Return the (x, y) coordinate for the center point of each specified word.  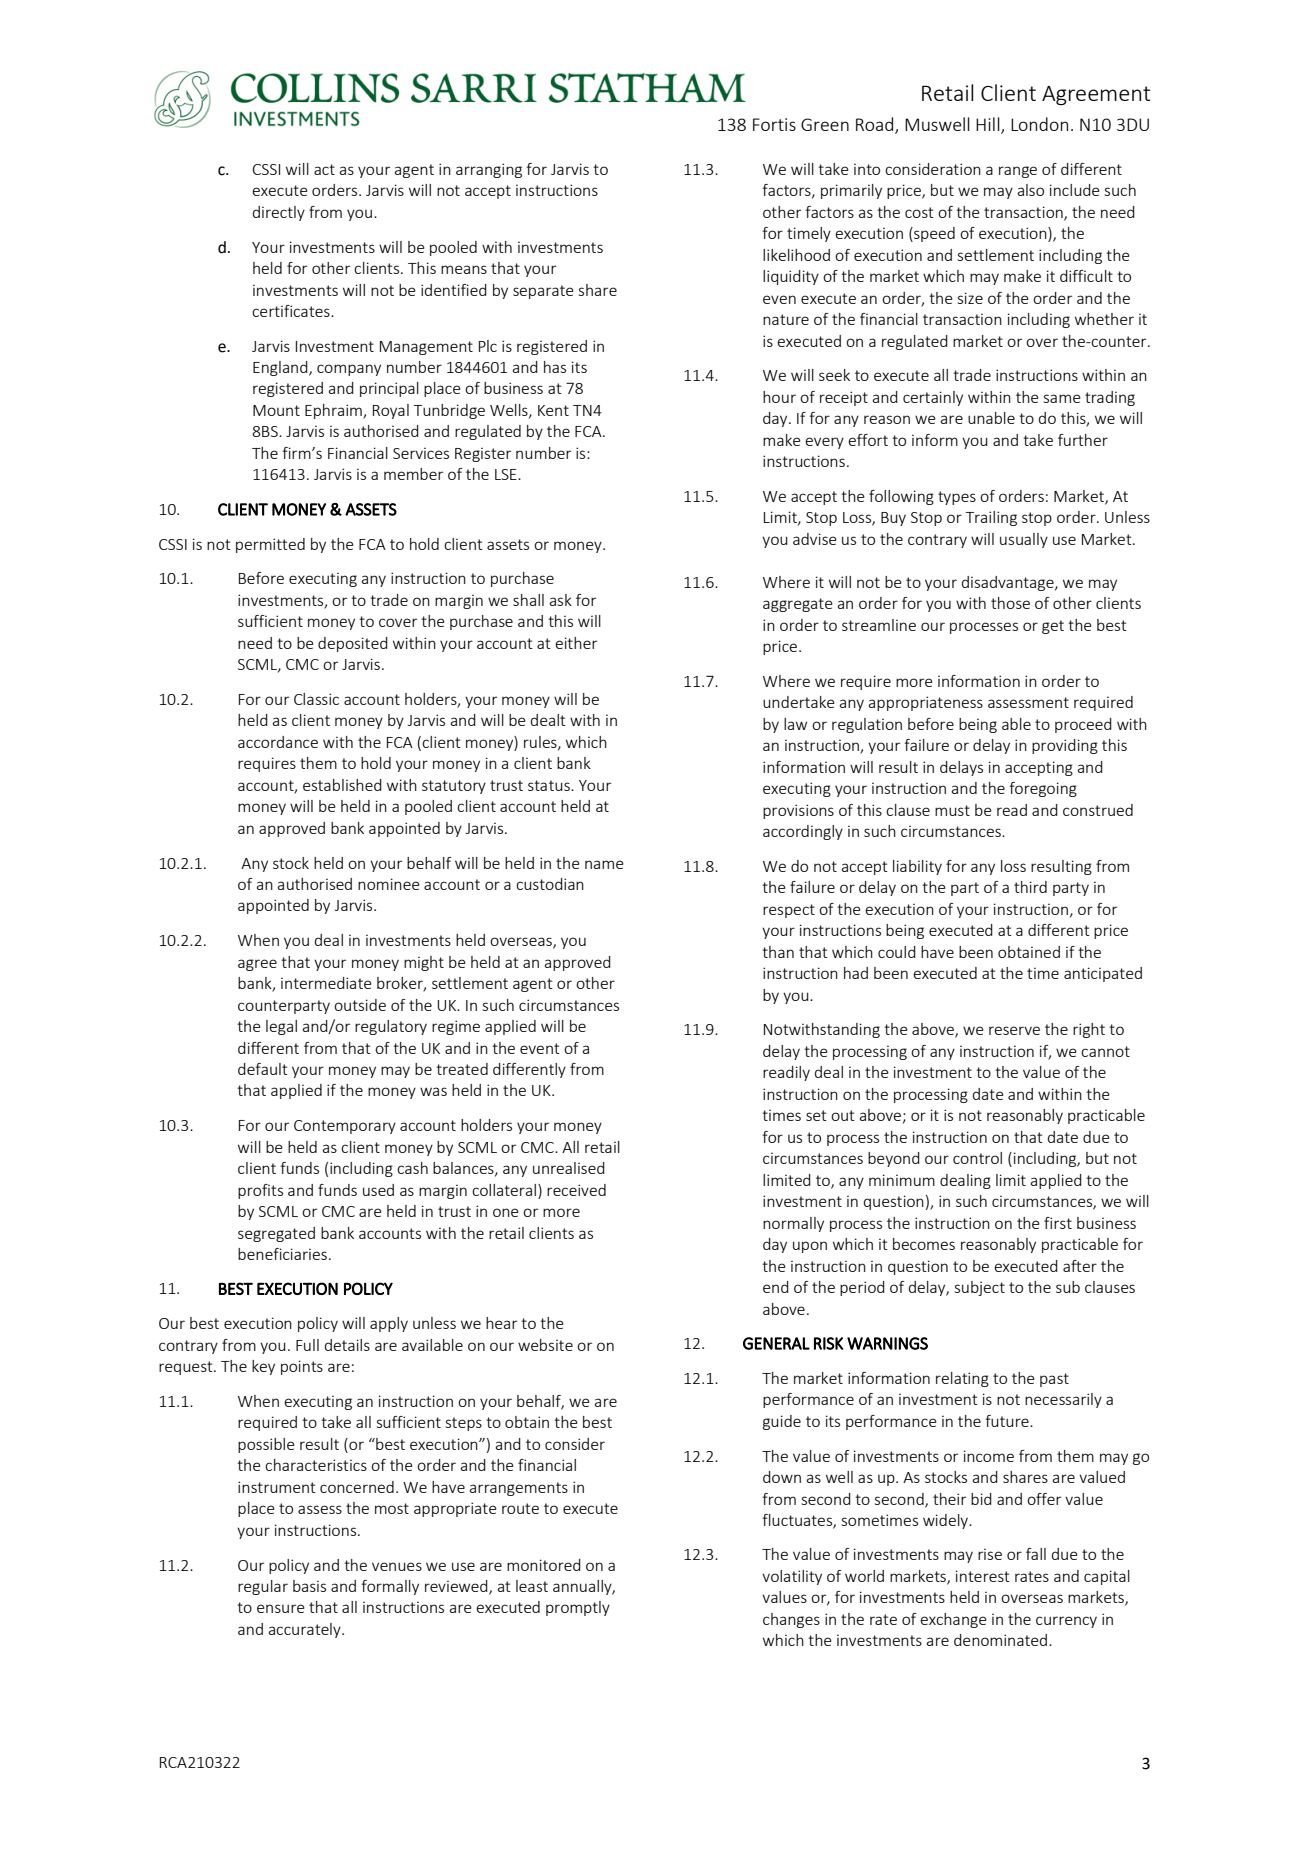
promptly (578, 1608)
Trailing (991, 518)
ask (561, 600)
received (576, 1190)
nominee (389, 884)
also (1031, 190)
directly (279, 213)
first (1058, 1223)
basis (309, 1586)
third (1030, 887)
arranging (489, 170)
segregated (276, 1234)
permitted (270, 545)
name (604, 864)
